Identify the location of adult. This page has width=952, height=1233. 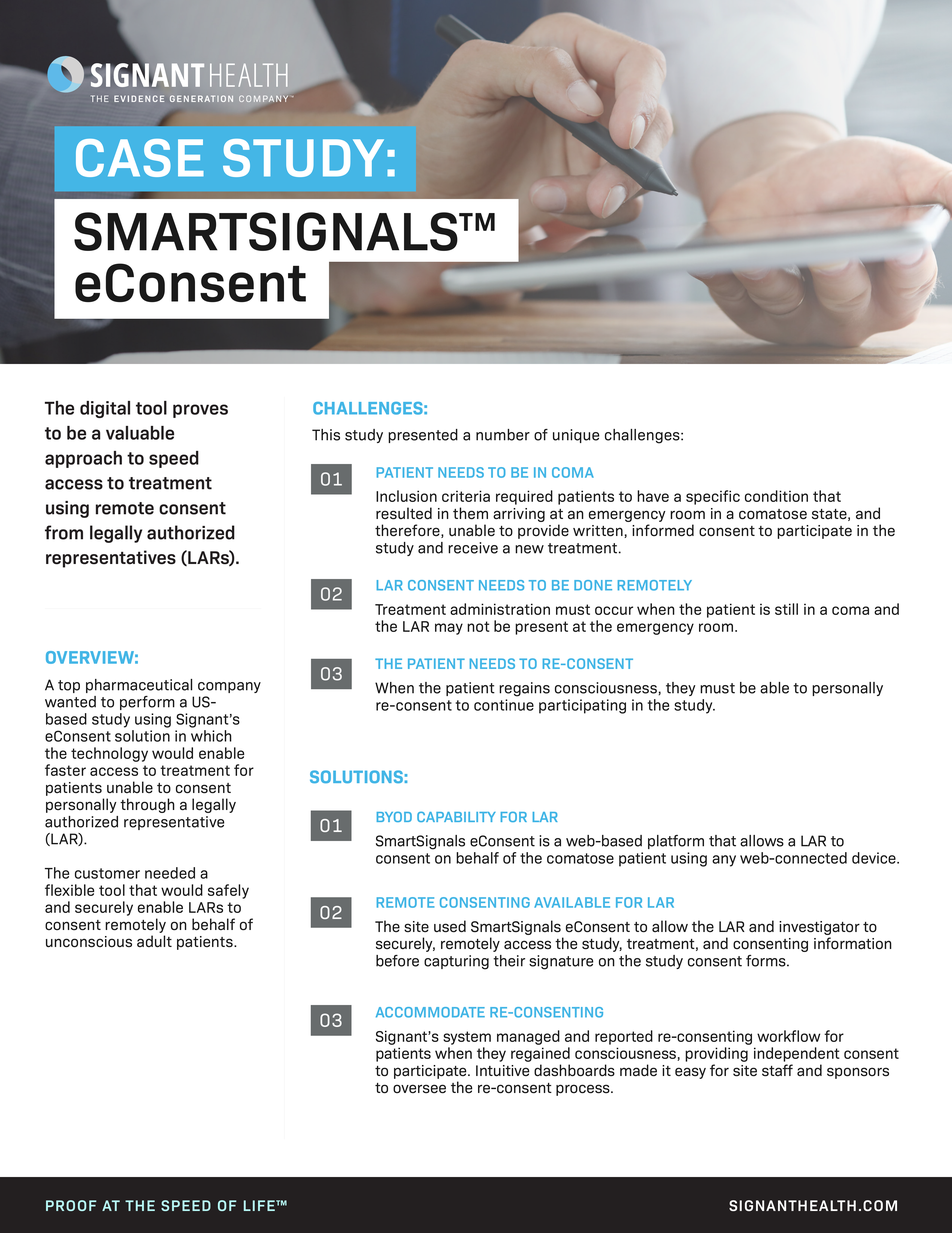
(154, 941).
